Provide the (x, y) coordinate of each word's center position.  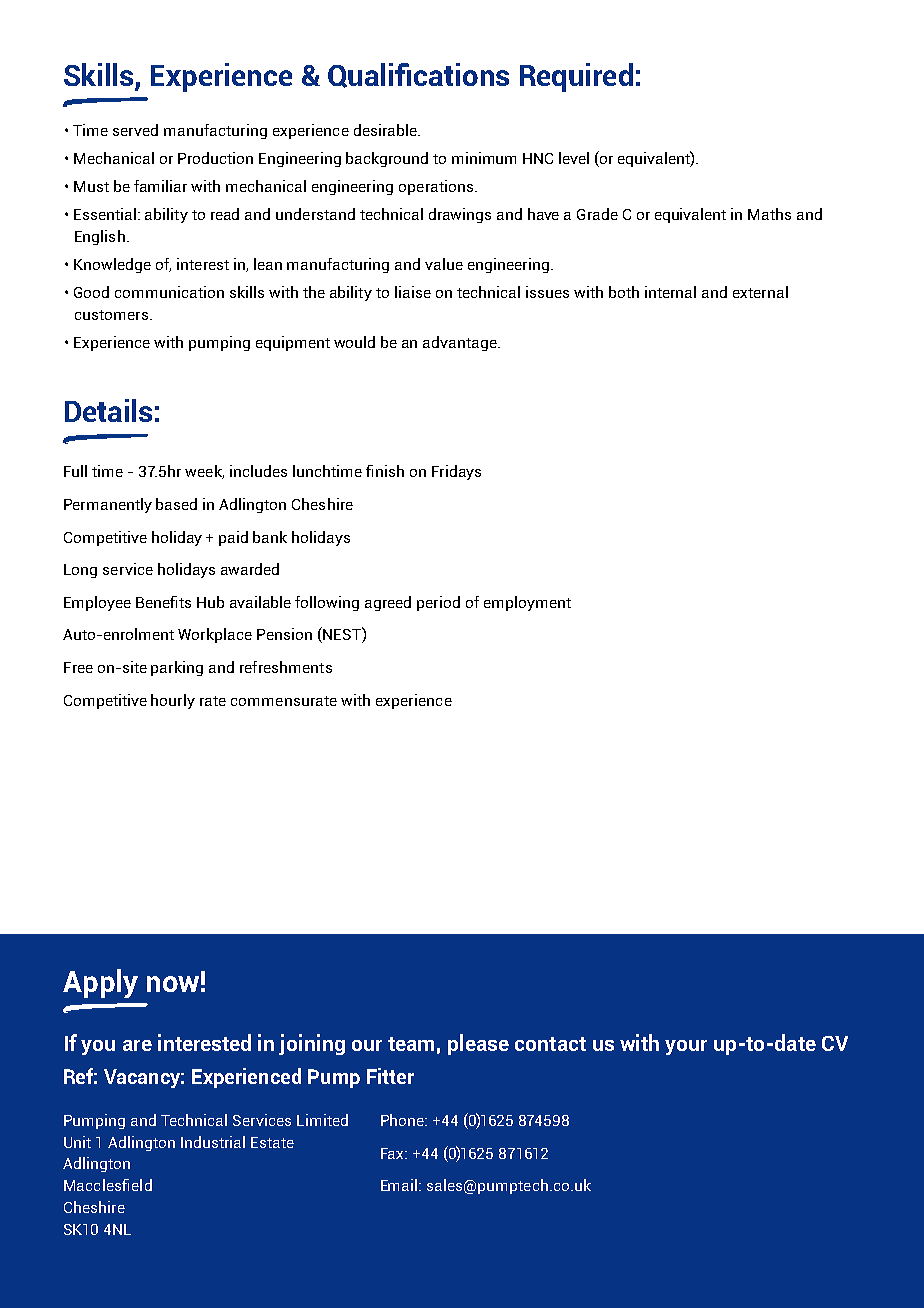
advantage (461, 343)
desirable (386, 130)
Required (576, 77)
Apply (100, 983)
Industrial (213, 1142)
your (686, 1047)
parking (177, 668)
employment (527, 603)
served (135, 130)
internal (670, 292)
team (411, 1044)
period (438, 603)
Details (108, 410)
